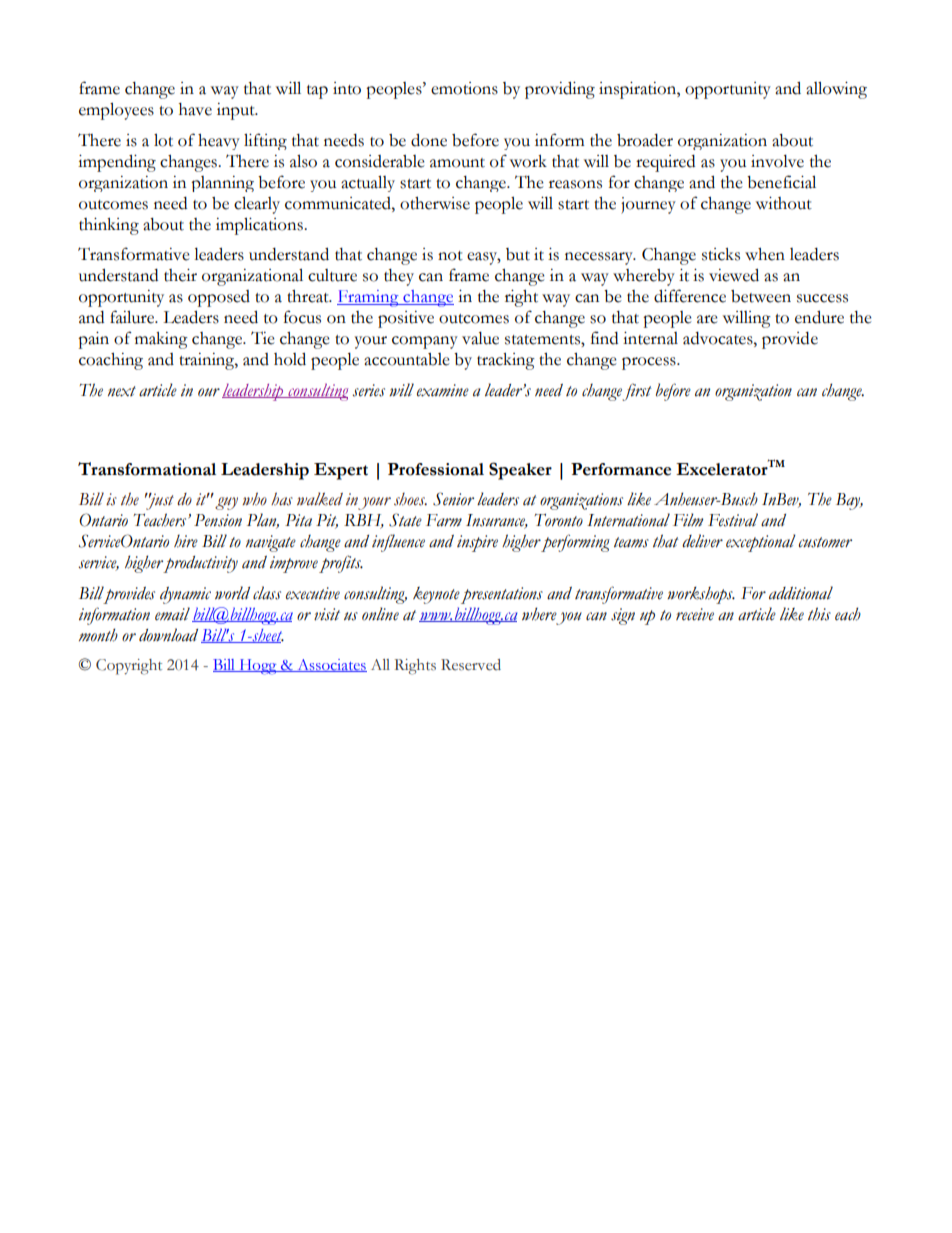 The height and width of the screenshot is (1233, 952). Describe the element at coordinates (518, 254) in the screenshot. I see `but` at that location.
